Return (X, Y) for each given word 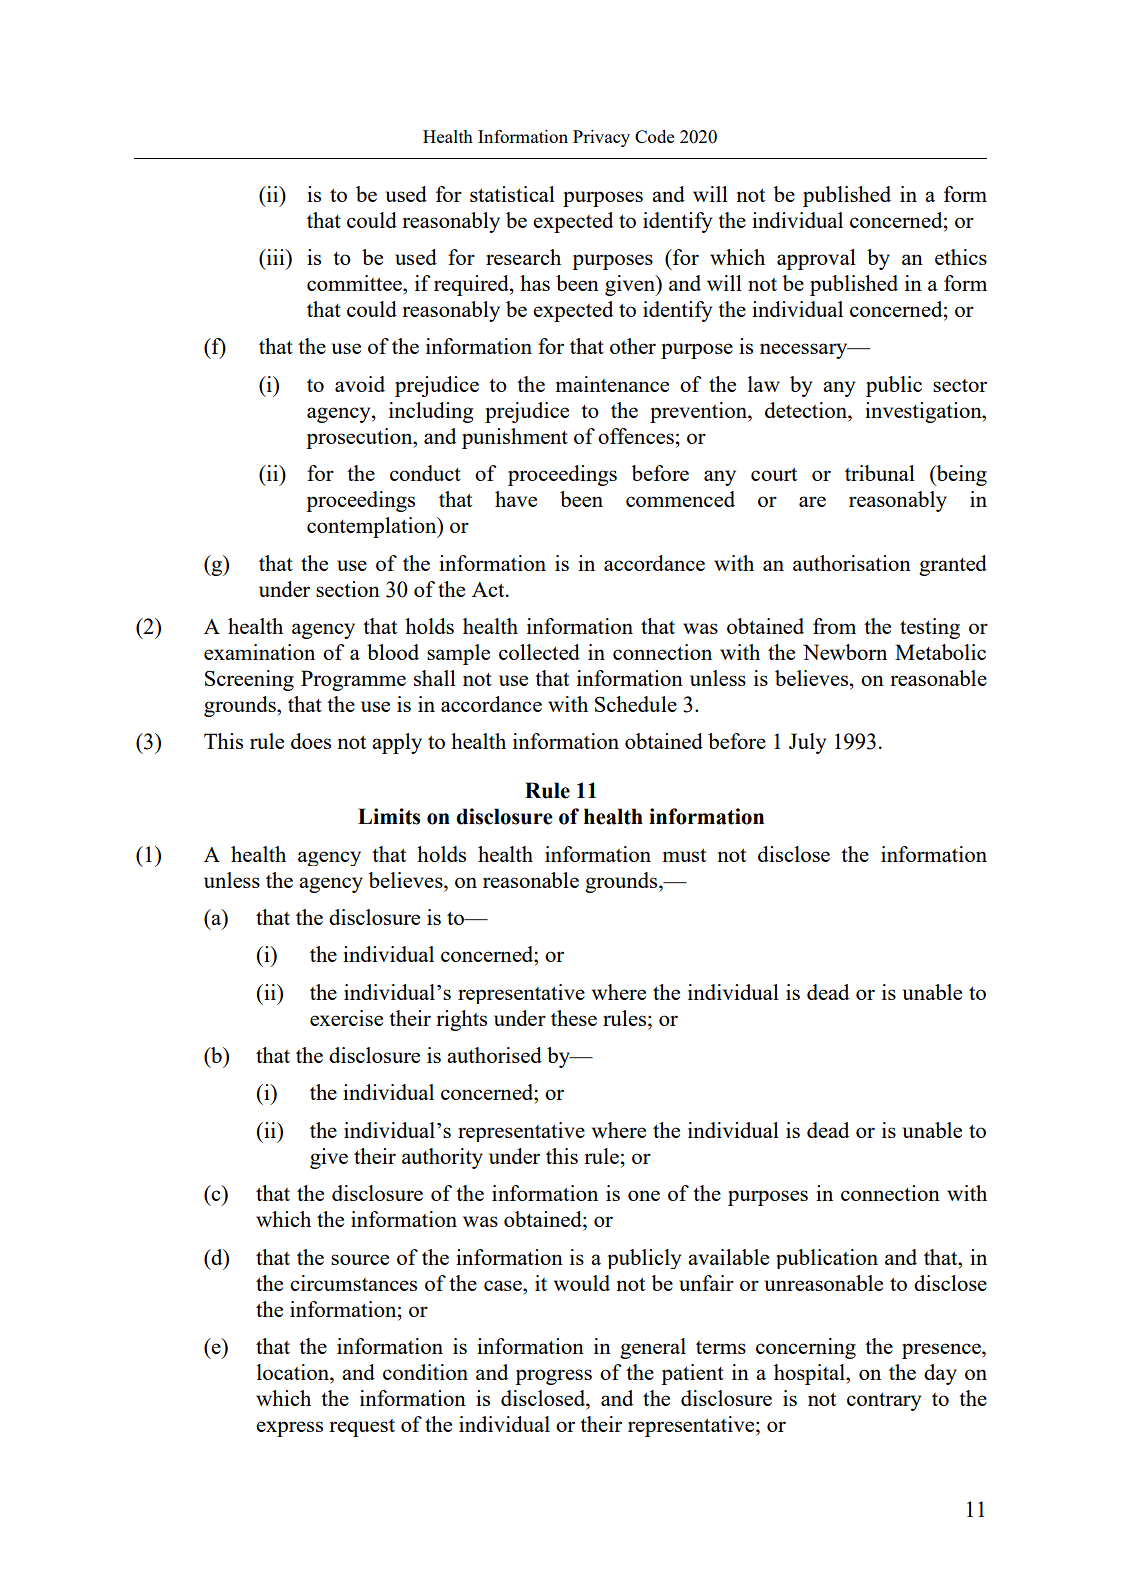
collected (539, 652)
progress (553, 1377)
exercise (346, 1018)
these (574, 1018)
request (362, 1428)
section (348, 589)
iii (275, 257)
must (684, 855)
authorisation (852, 563)
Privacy (601, 138)
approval (816, 259)
